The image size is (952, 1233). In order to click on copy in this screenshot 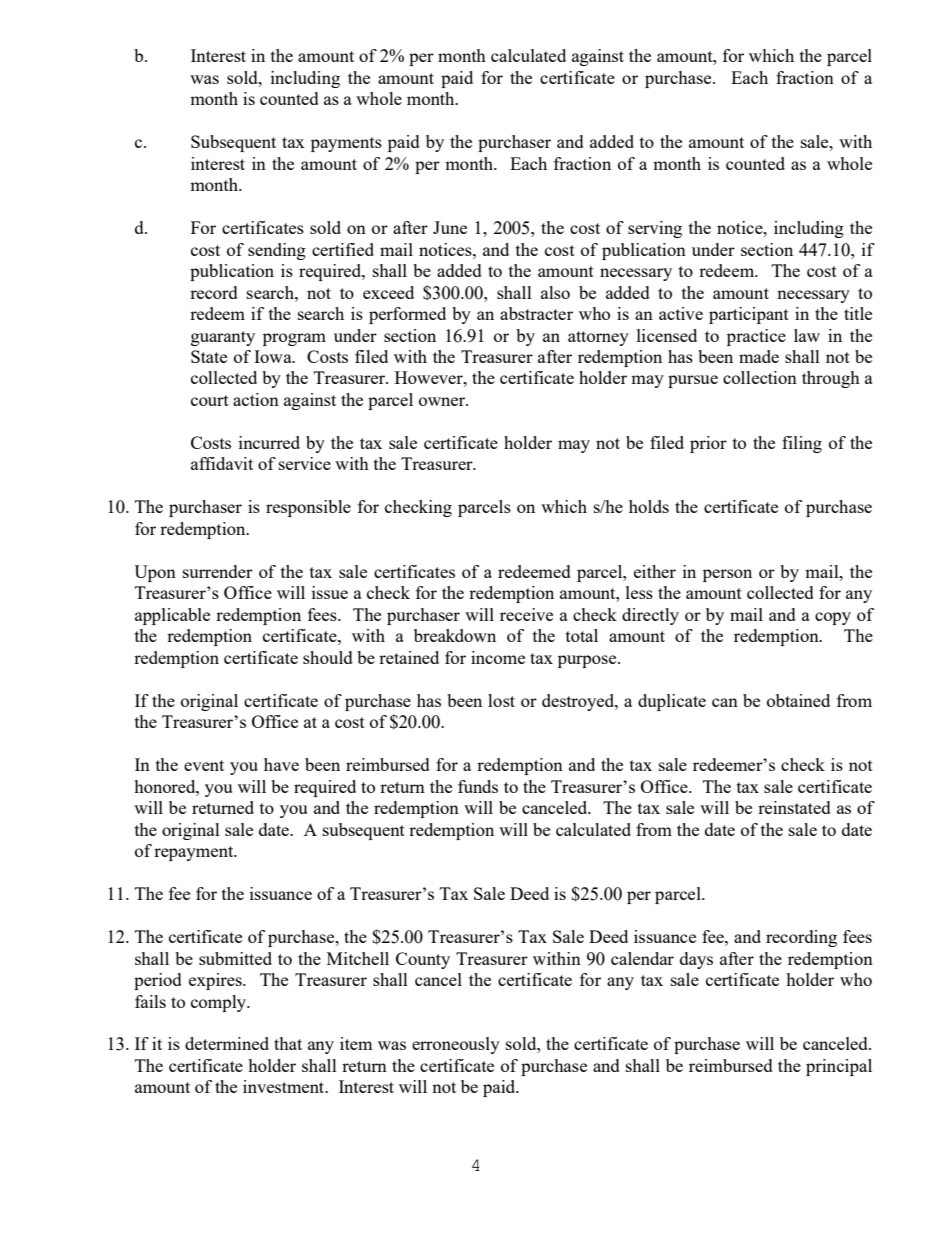, I will do `click(833, 618)`.
